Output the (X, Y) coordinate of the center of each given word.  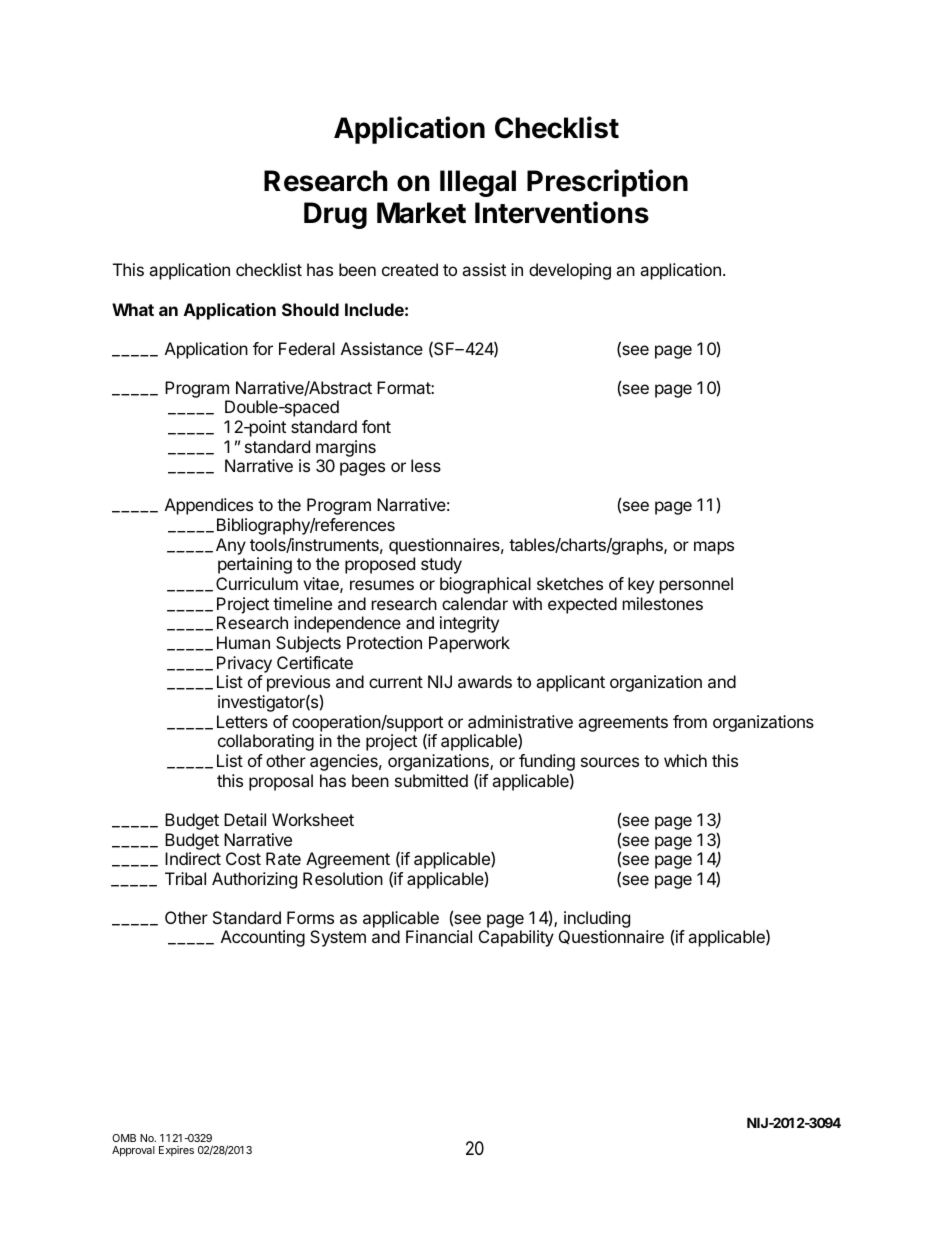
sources (610, 762)
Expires (176, 1151)
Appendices (209, 506)
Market (421, 213)
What (133, 309)
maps (714, 548)
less (426, 465)
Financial (439, 936)
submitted (431, 780)
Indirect (193, 858)
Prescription (607, 183)
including (597, 919)
